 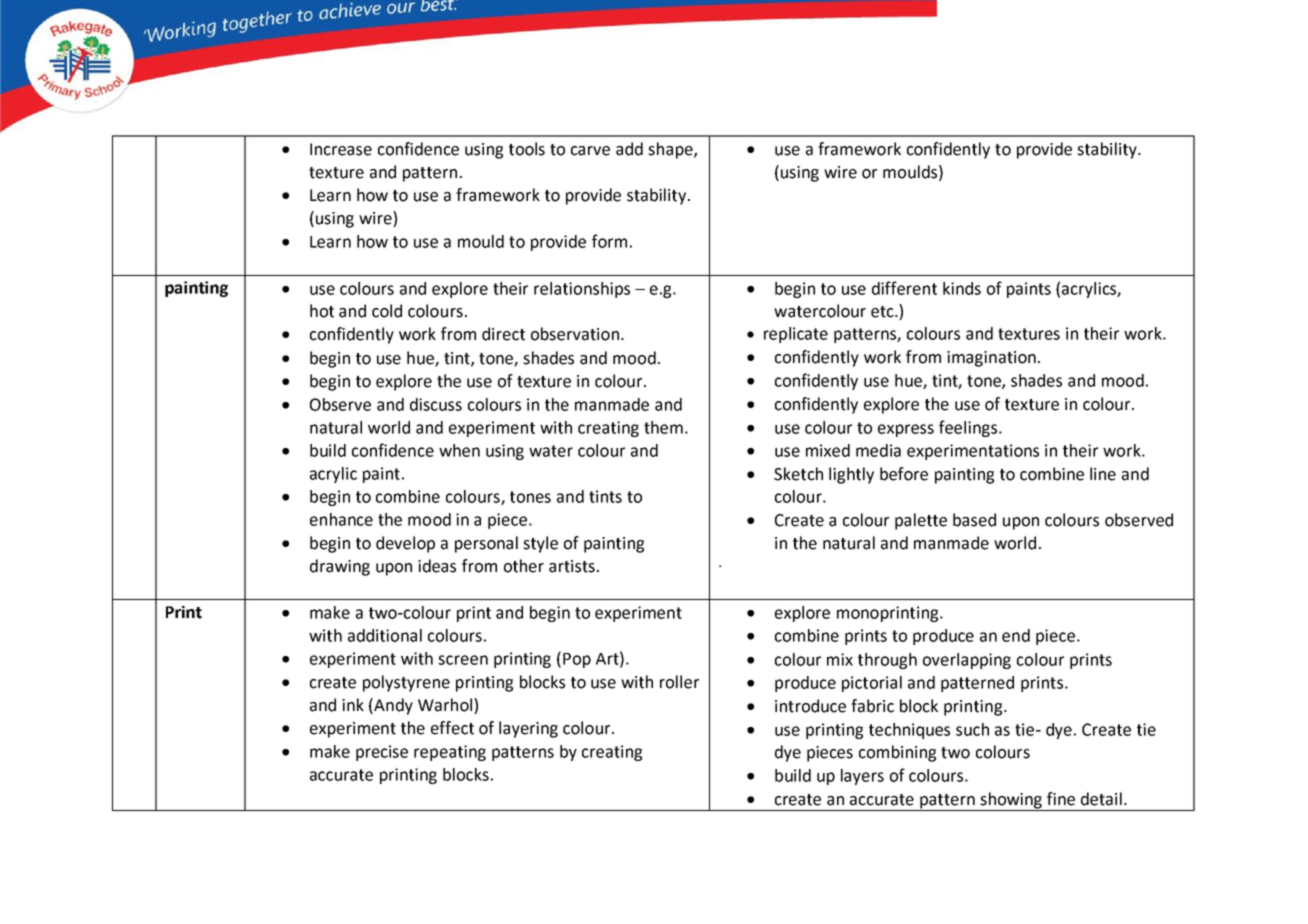 I want to click on Increase, so click(x=341, y=149).
